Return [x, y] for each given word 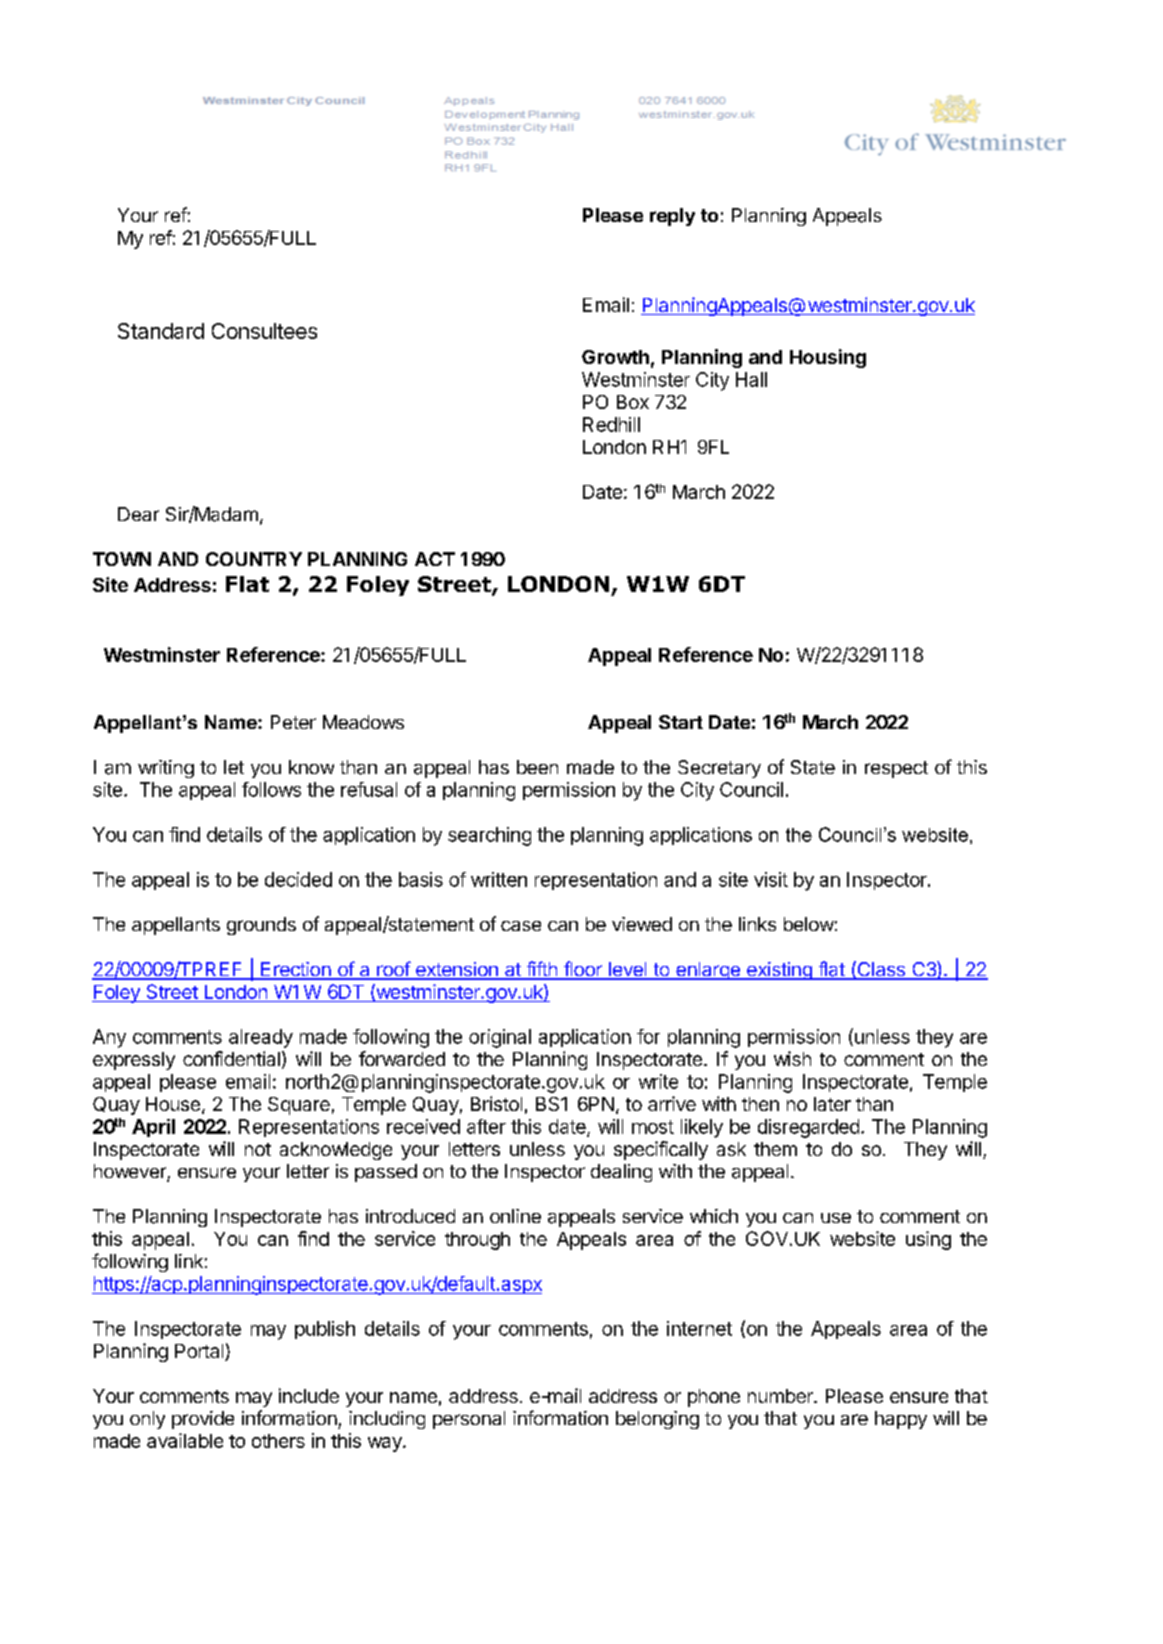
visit [771, 879]
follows [271, 789]
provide [203, 1420]
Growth [615, 357]
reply [672, 217]
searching [489, 836]
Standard [161, 331]
